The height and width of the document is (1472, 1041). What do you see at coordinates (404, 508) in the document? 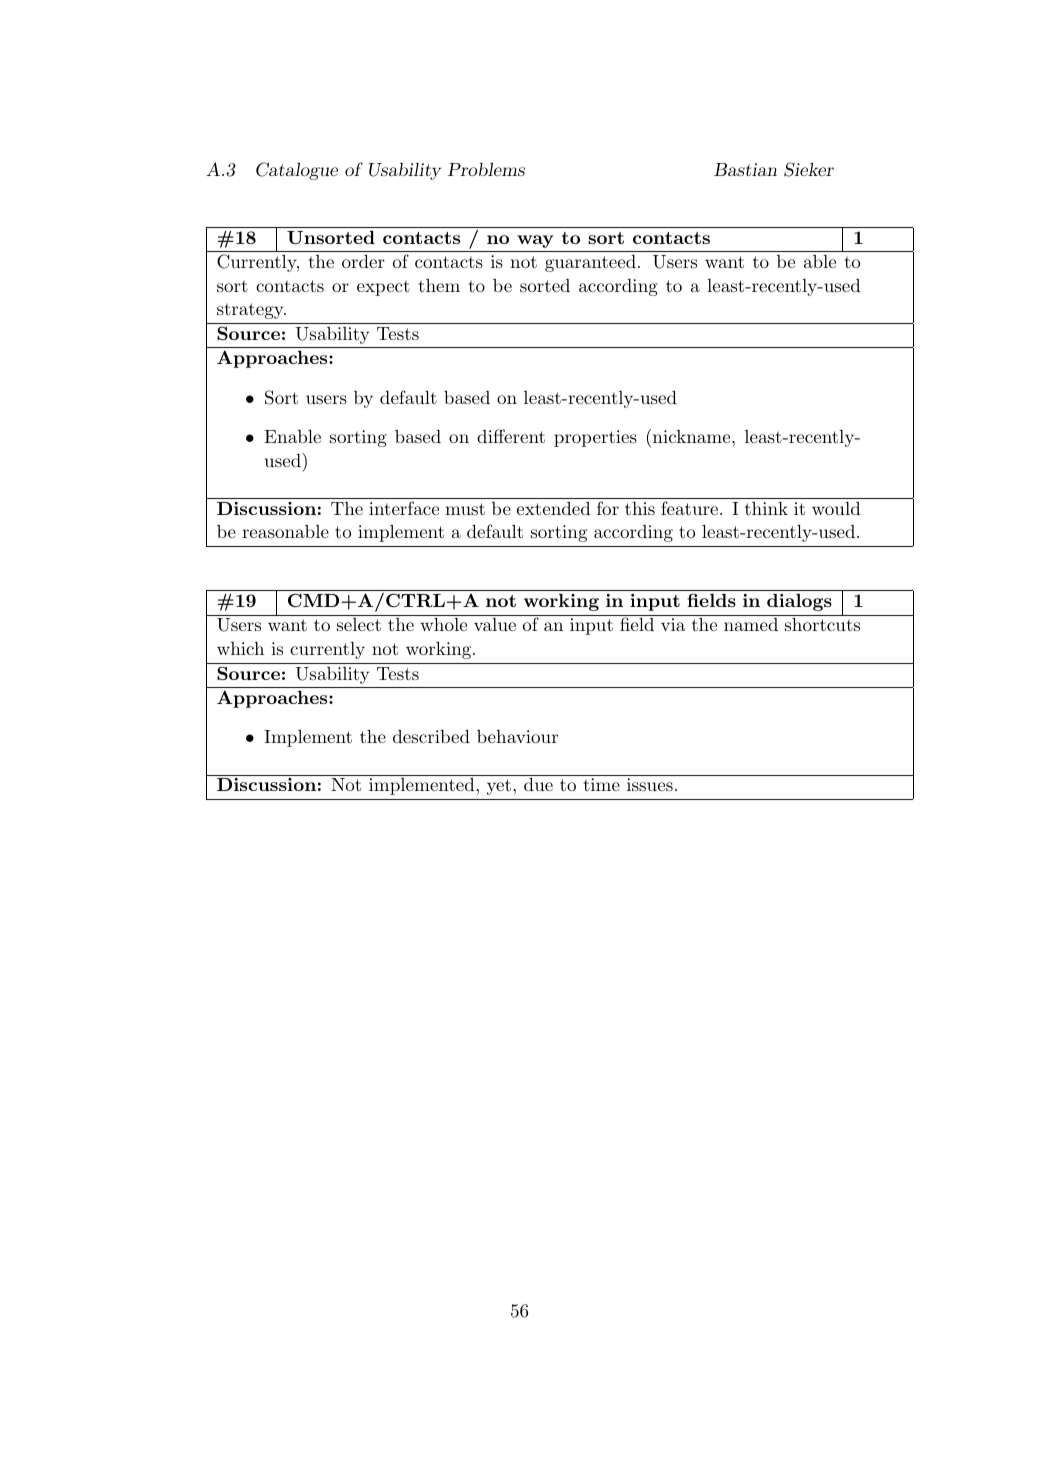
I see `interface` at bounding box center [404, 508].
